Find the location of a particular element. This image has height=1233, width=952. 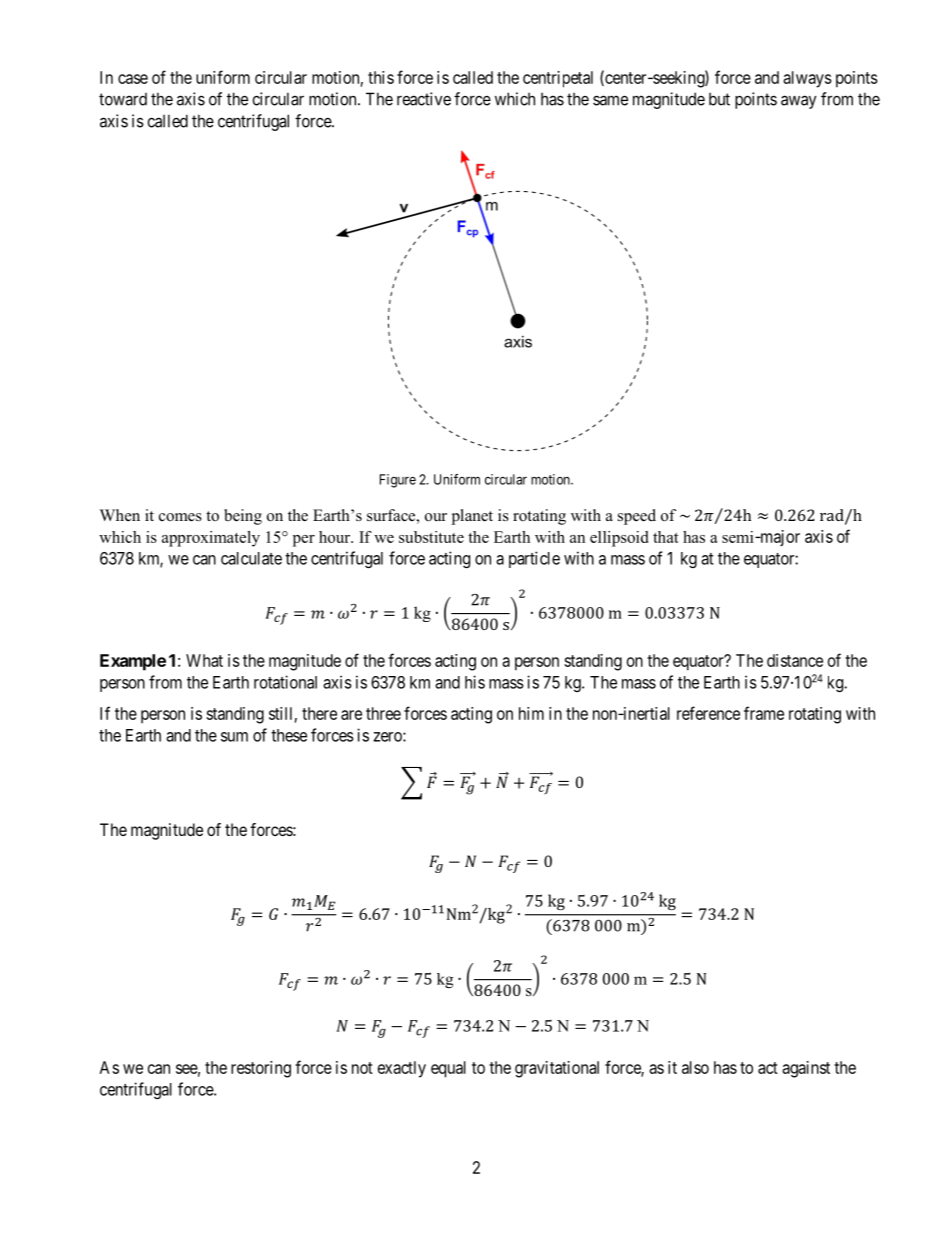

him is located at coordinates (531, 713).
